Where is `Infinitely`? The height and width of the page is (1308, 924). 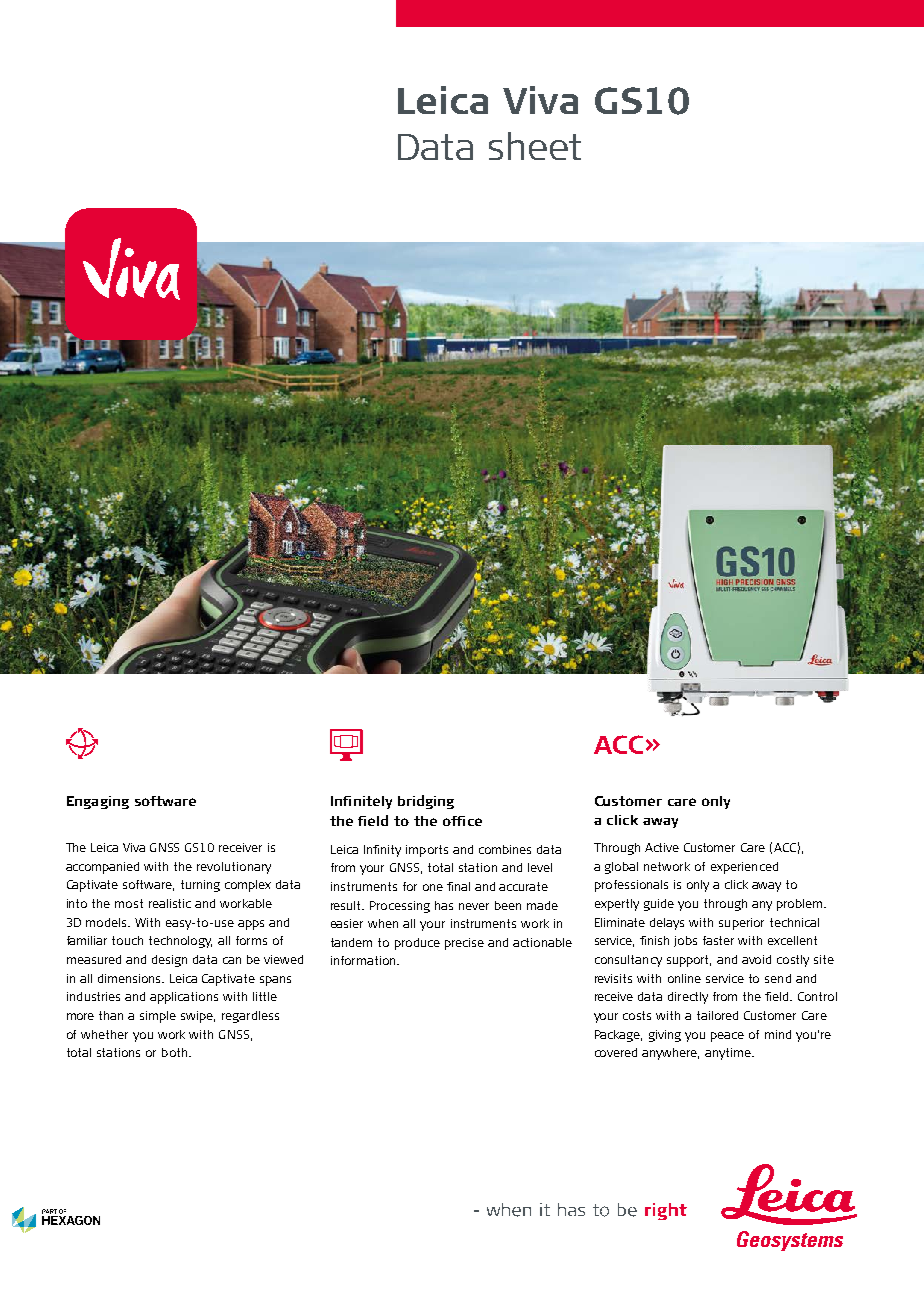
Infinitely is located at coordinates (361, 802).
